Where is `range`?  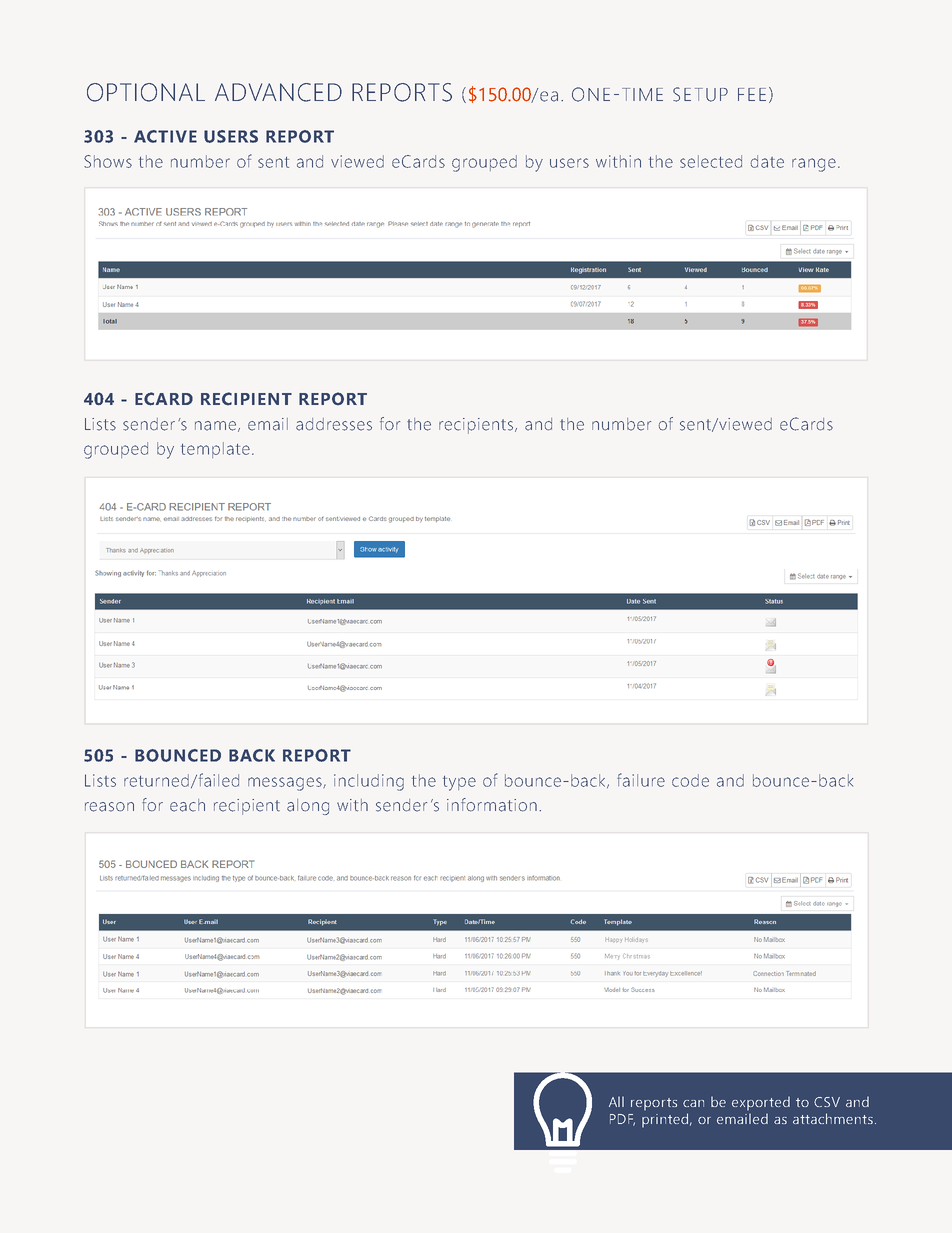
range is located at coordinates (814, 165).
